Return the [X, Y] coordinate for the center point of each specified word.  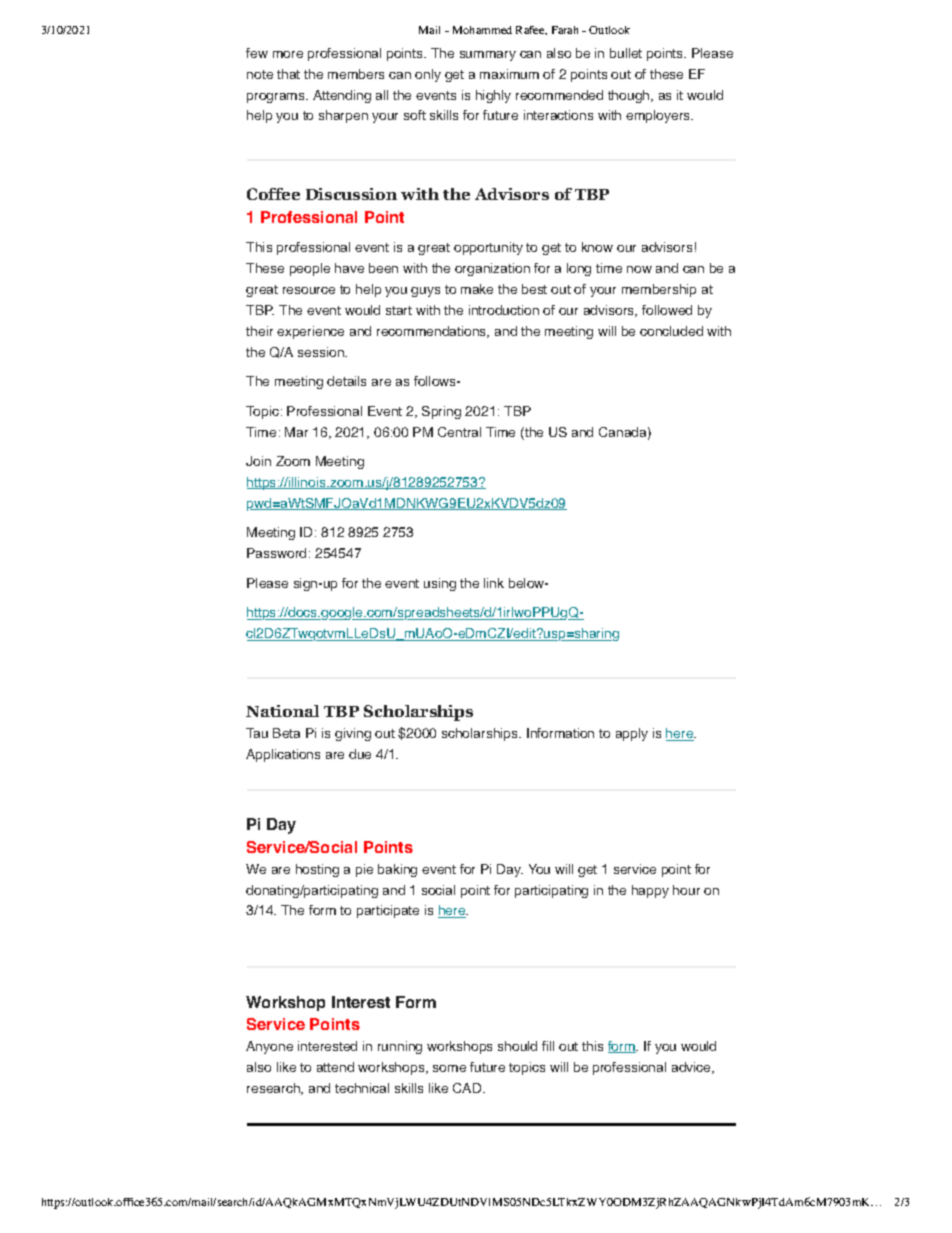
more [288, 54]
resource [309, 290]
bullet [626, 53]
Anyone [269, 1047]
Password [276, 553]
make [477, 289]
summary [488, 56]
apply [632, 734]
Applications [283, 755]
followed [667, 310]
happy [650, 891]
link [494, 583]
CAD [468, 1088]
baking [397, 870]
